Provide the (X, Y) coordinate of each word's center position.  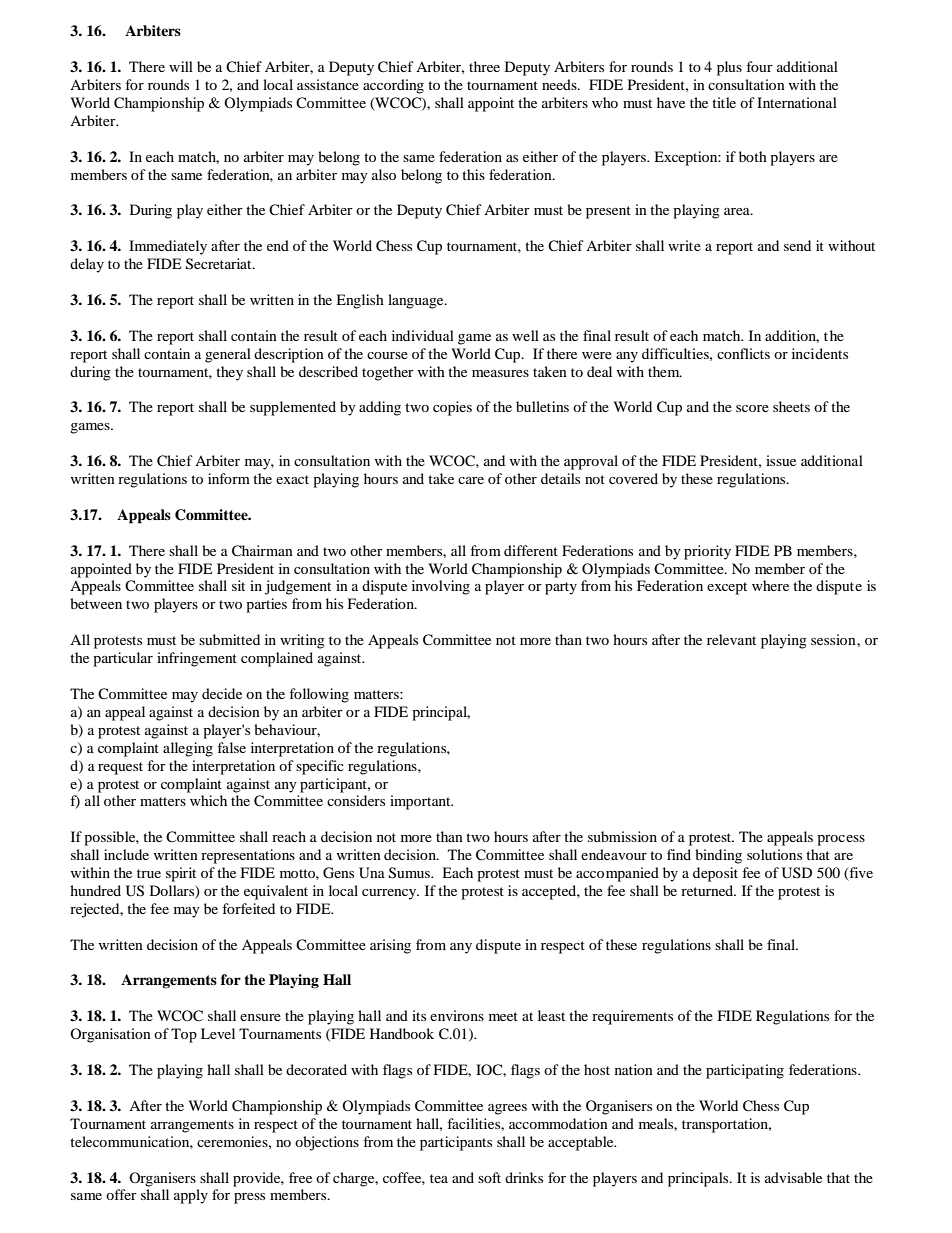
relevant (731, 639)
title (724, 102)
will (181, 66)
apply (191, 1196)
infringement (197, 659)
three (484, 66)
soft (489, 1177)
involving (441, 587)
